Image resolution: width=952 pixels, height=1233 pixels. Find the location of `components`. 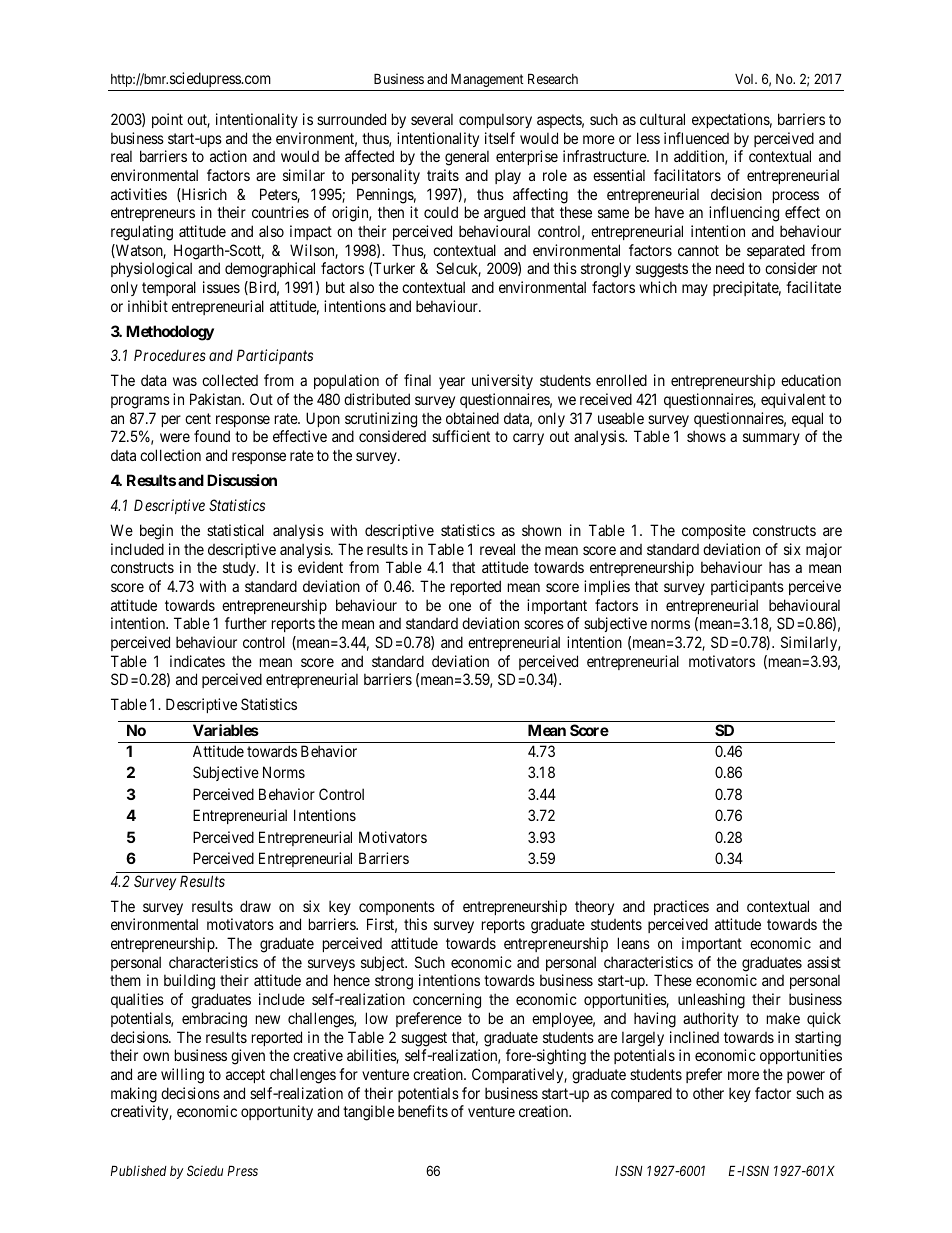

components is located at coordinates (397, 908).
